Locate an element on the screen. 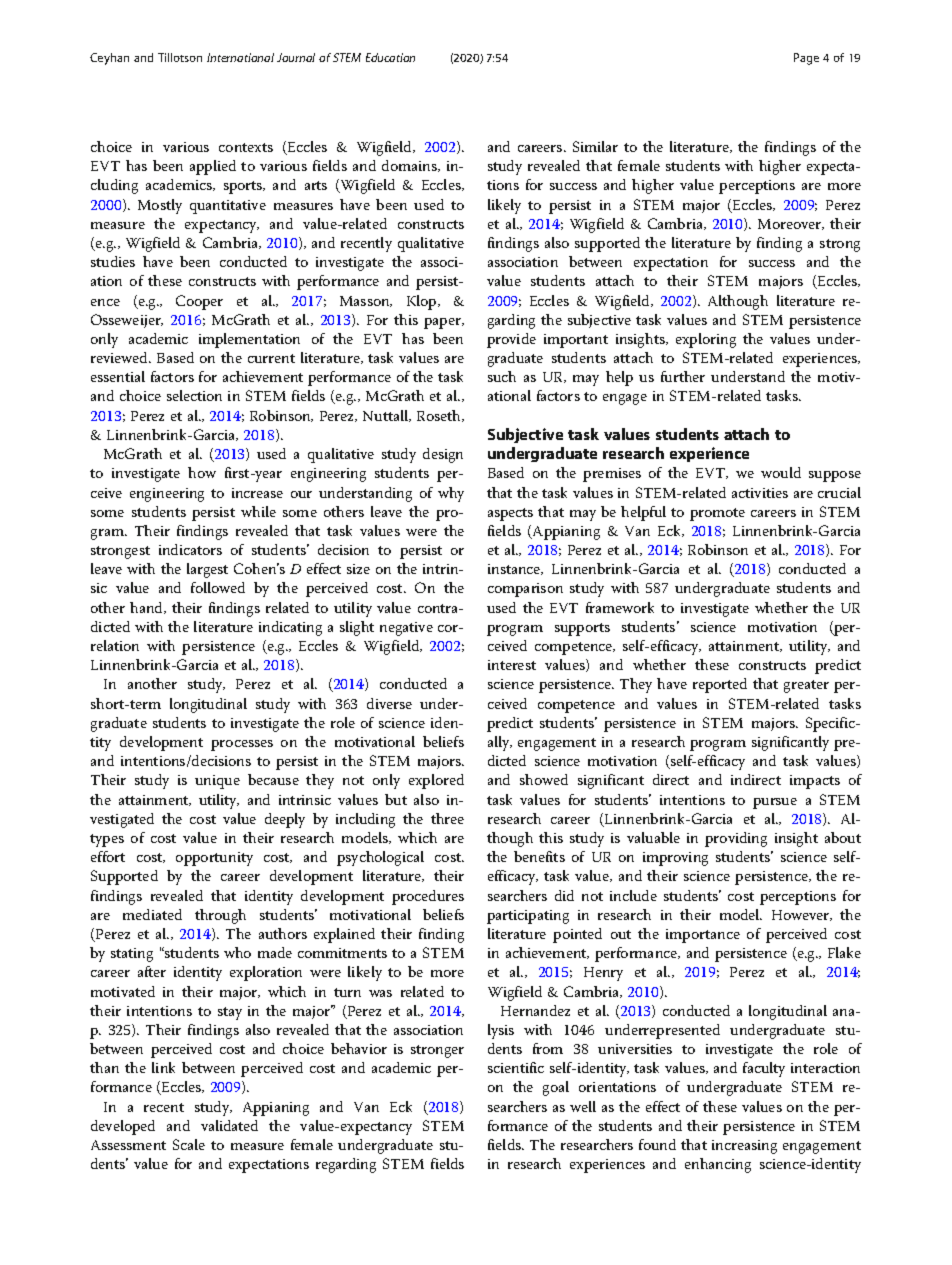 Image resolution: width=952 pixels, height=1265 pixels. contexts is located at coordinates (246, 147).
